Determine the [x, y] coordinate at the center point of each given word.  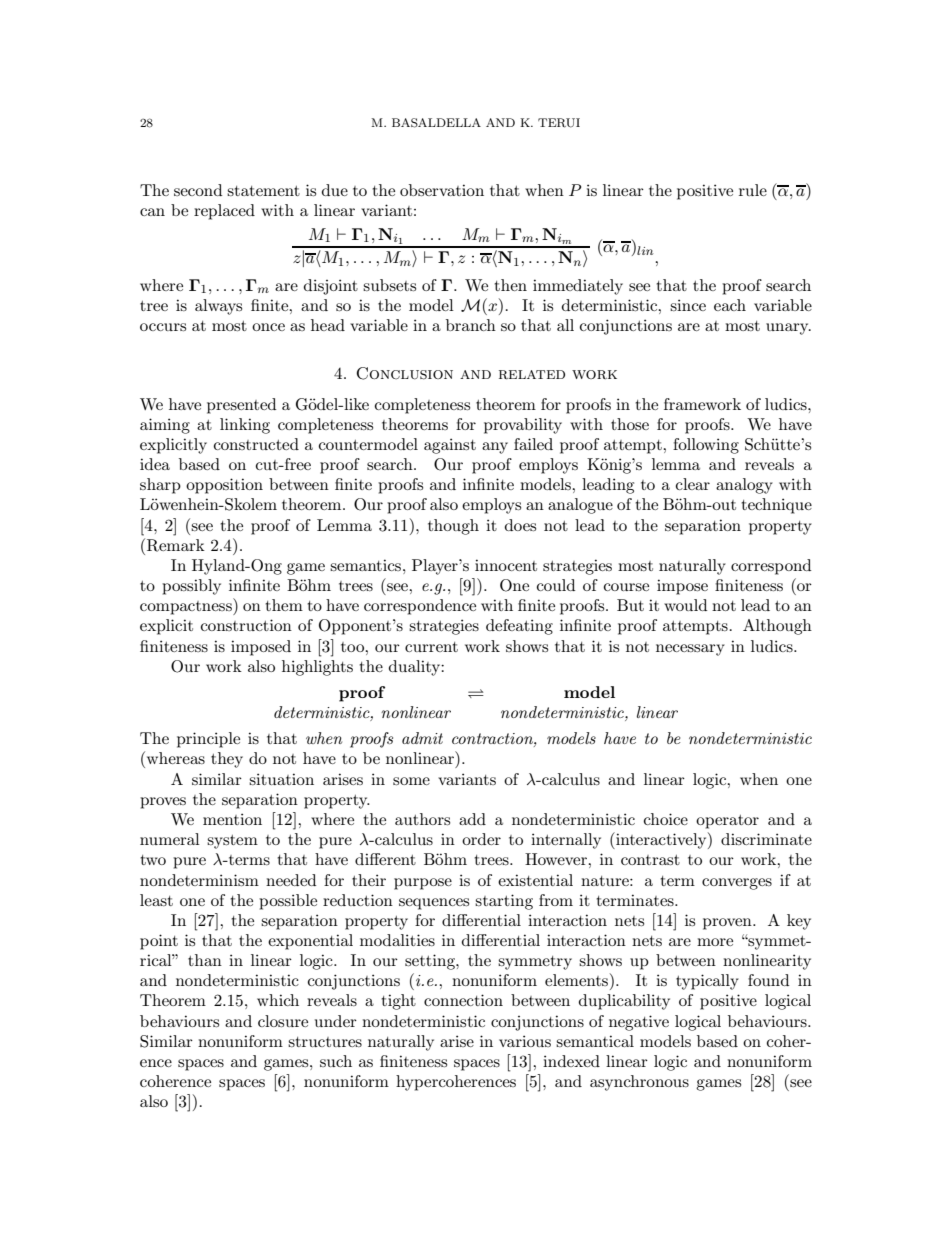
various [525, 1041]
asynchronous [639, 1083]
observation [442, 190]
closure [283, 1021]
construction [246, 625]
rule [753, 190]
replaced [224, 212]
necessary [690, 650]
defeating [519, 627]
